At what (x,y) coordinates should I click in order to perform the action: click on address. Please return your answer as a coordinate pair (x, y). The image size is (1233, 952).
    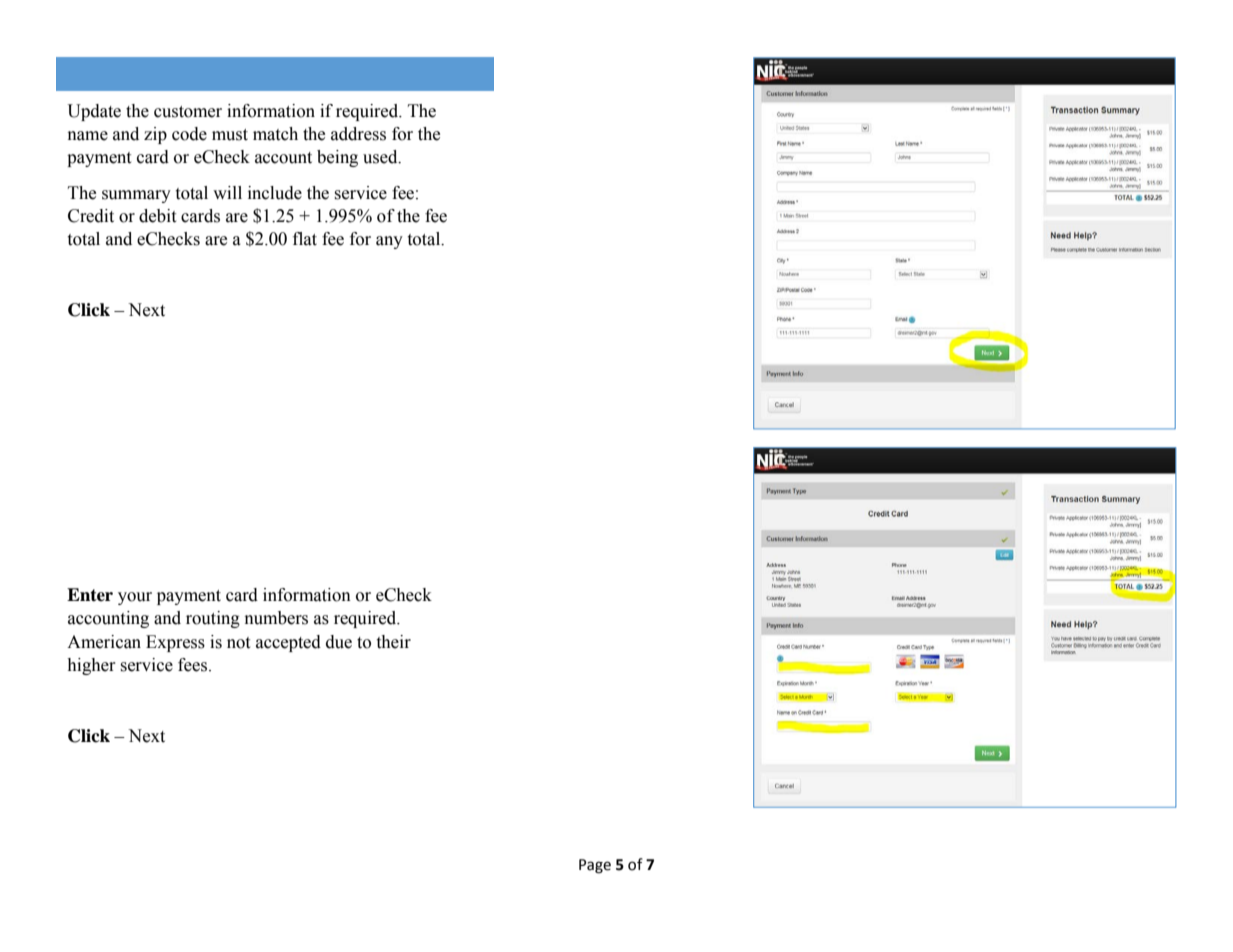
    Looking at the image, I should click on (358, 134).
